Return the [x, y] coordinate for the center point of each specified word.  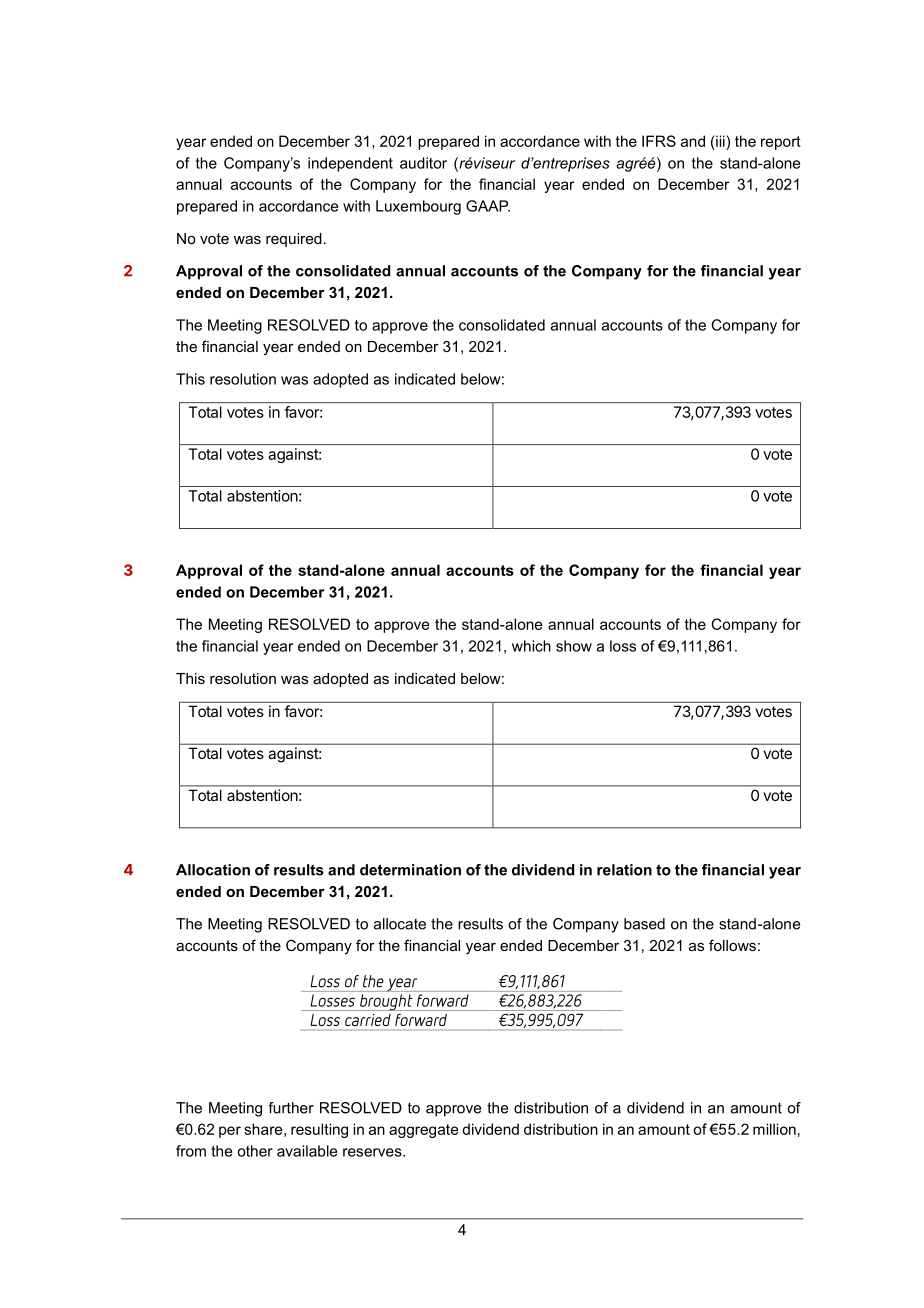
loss [623, 646]
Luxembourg [418, 207]
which [531, 646]
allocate [400, 924]
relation [624, 870]
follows [732, 945]
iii [720, 141]
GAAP [488, 206]
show [574, 646]
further [291, 1108]
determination [410, 870]
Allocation [213, 870]
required [294, 240]
